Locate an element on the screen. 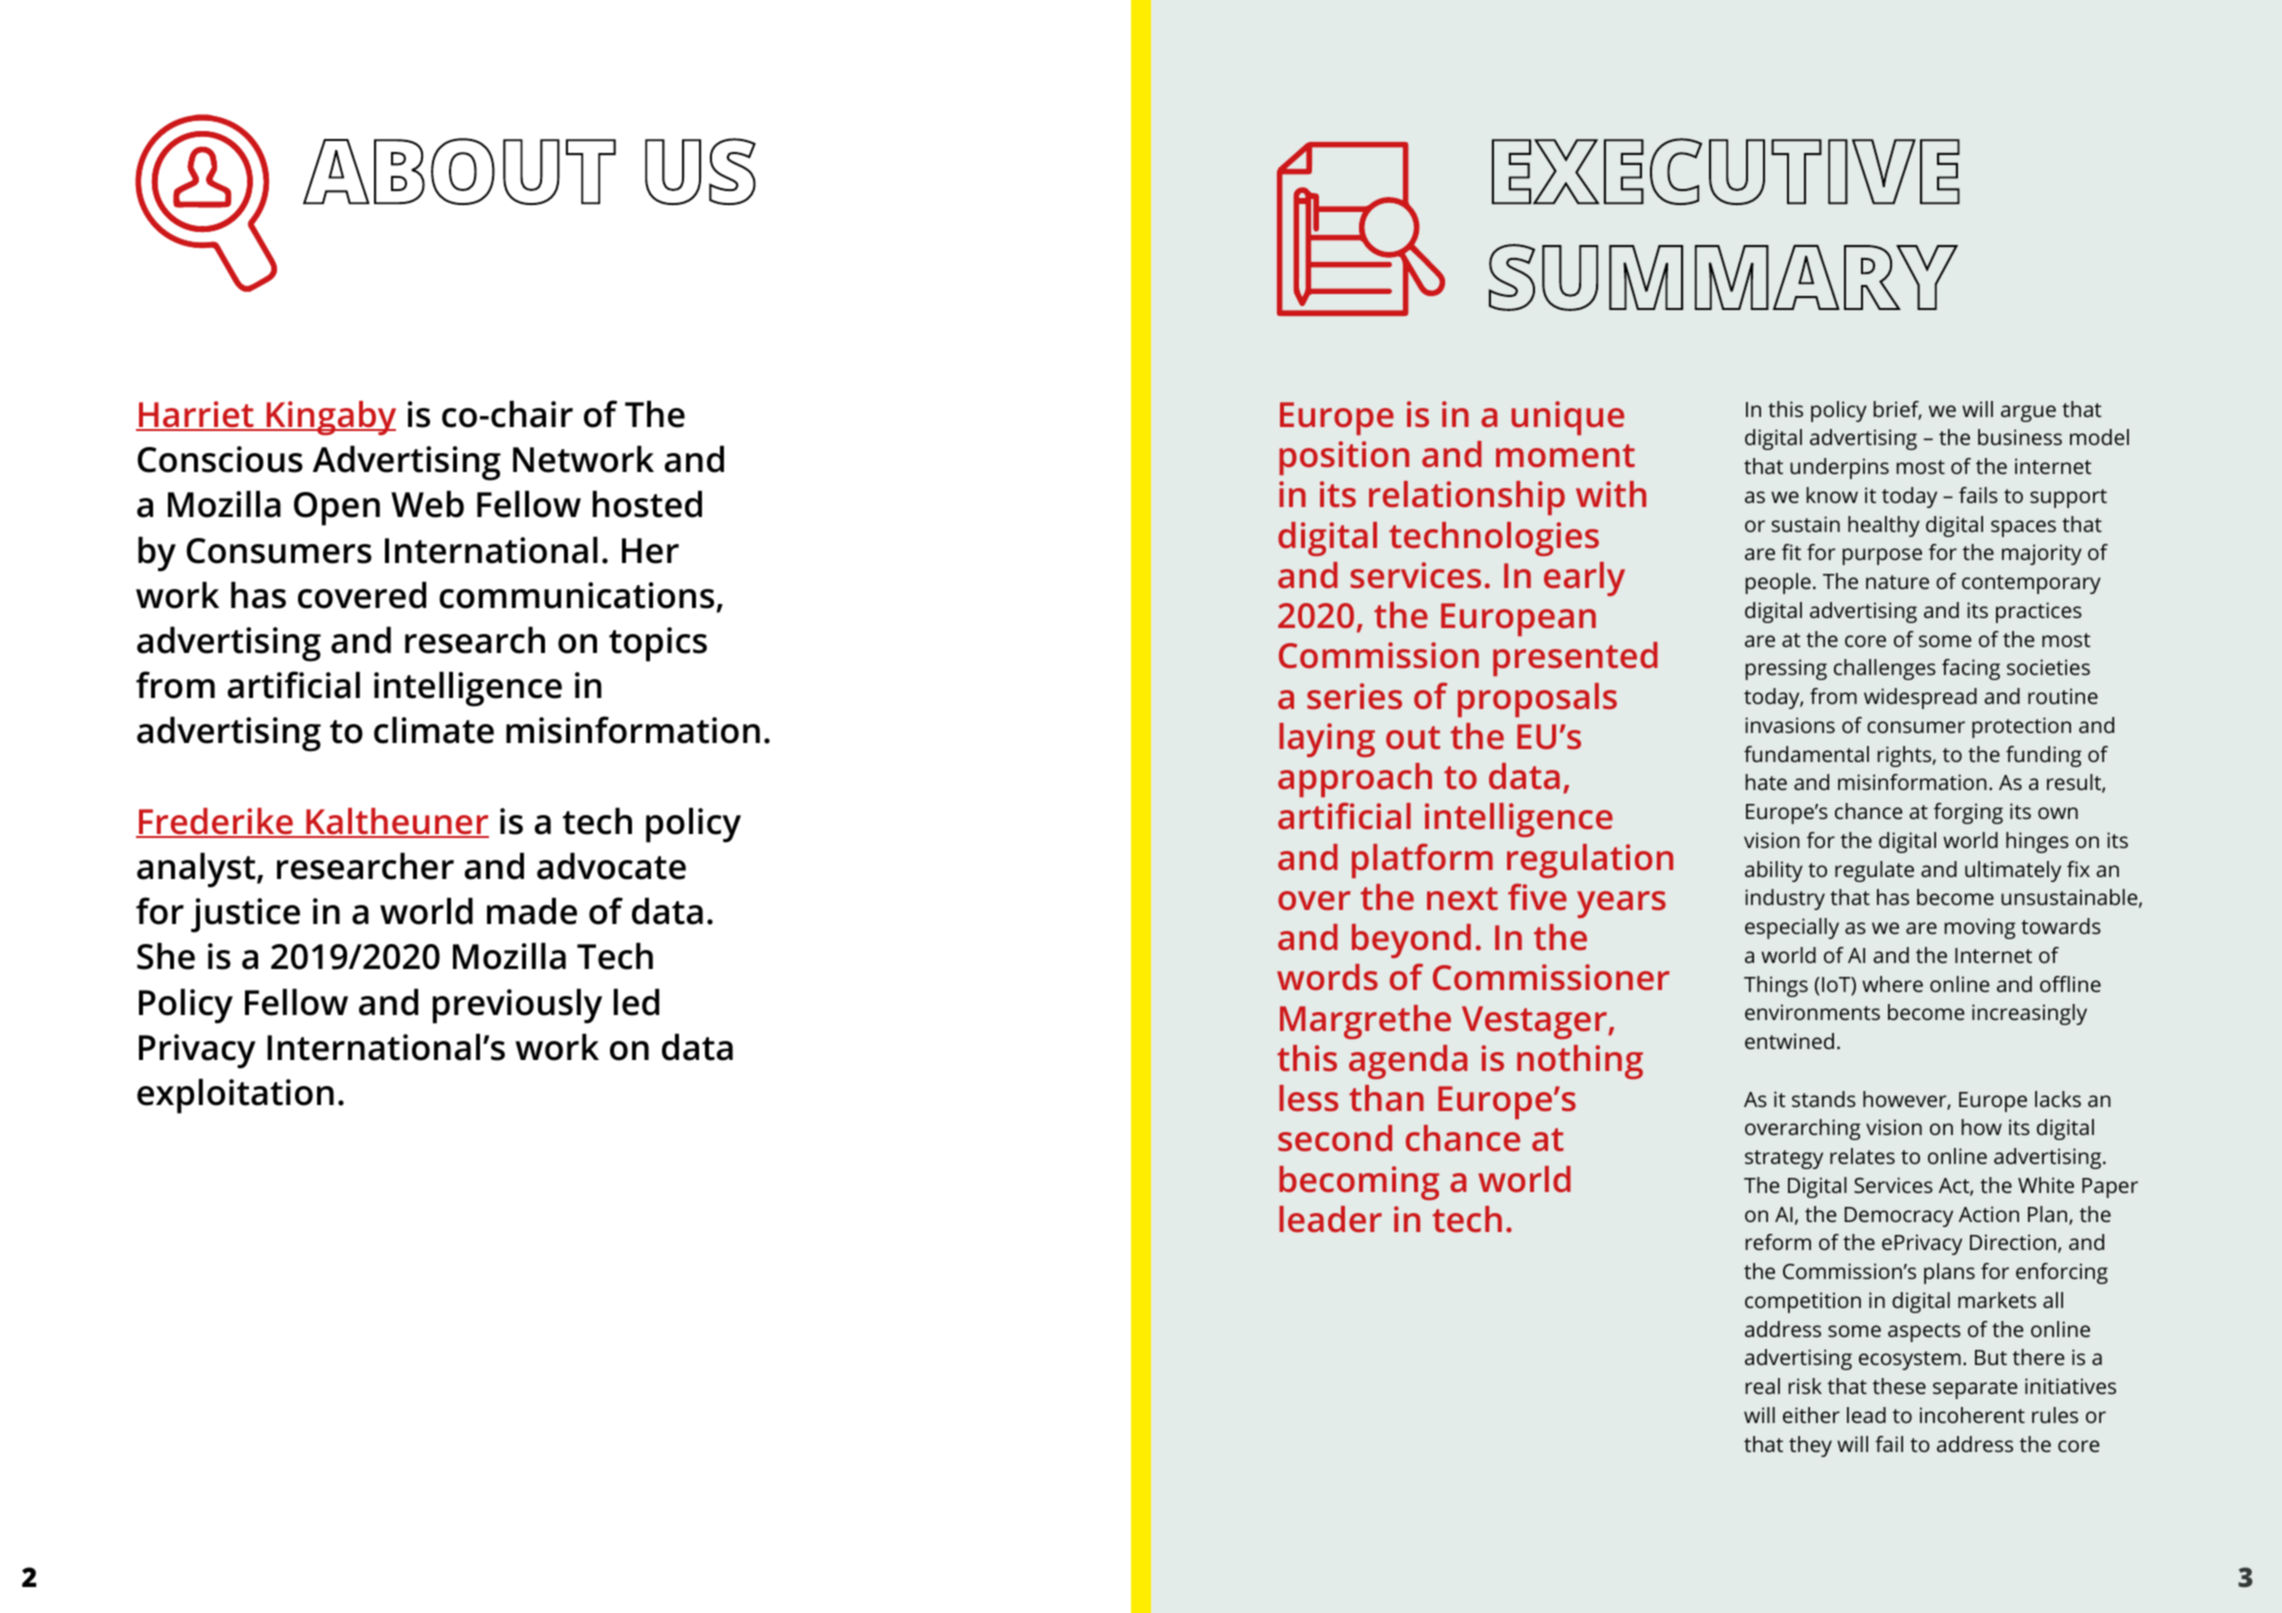  either is located at coordinates (1811, 1415).
